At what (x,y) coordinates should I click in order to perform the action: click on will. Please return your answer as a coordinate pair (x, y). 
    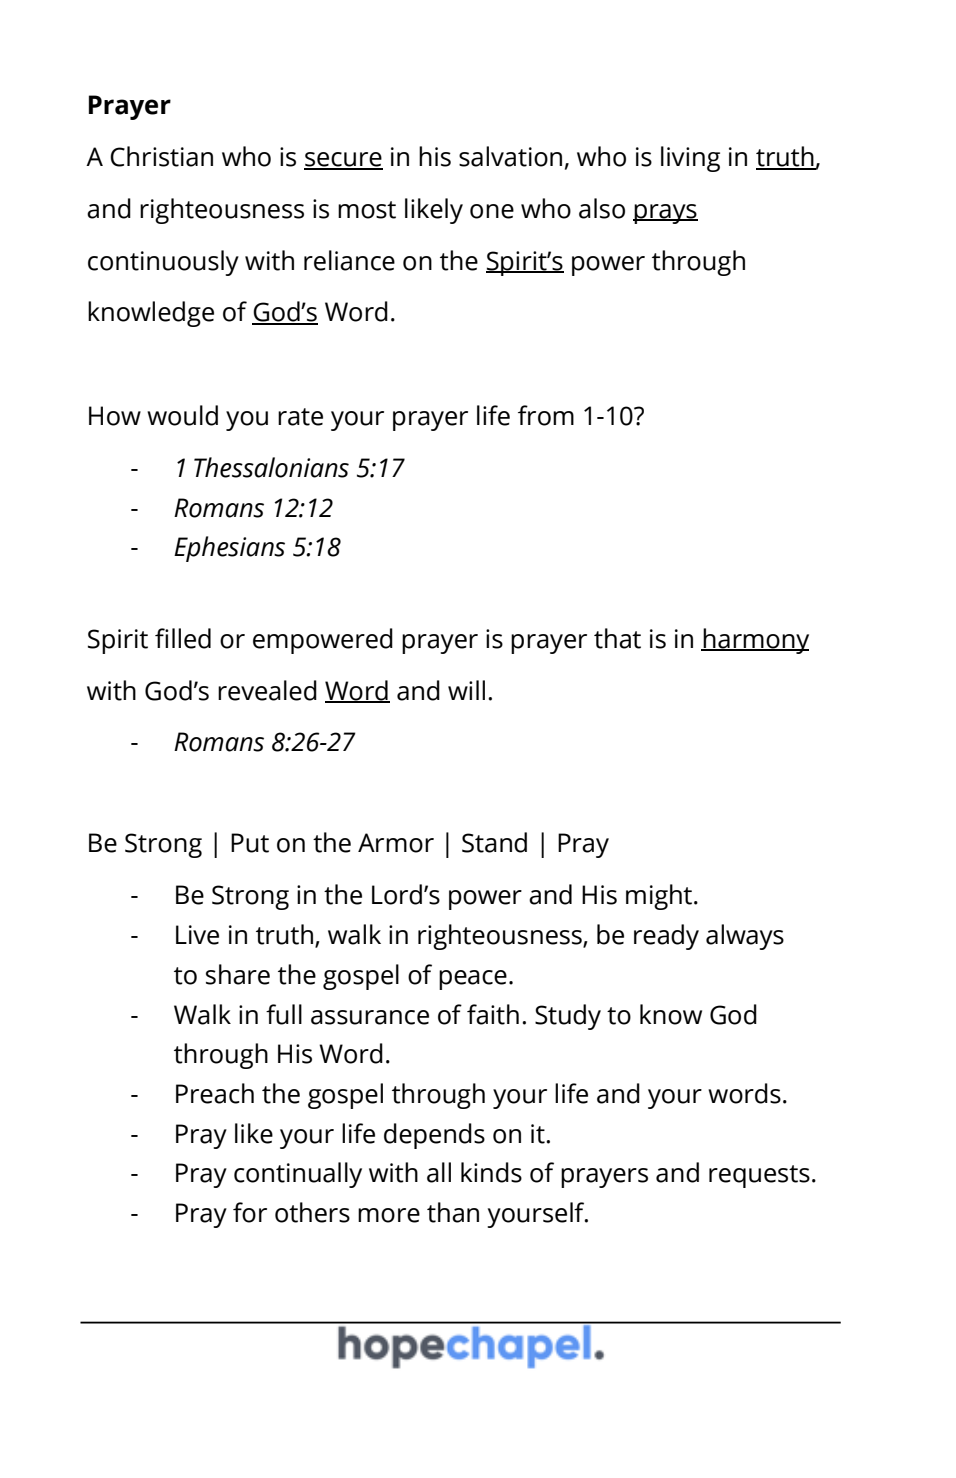
    Looking at the image, I should click on (466, 690).
